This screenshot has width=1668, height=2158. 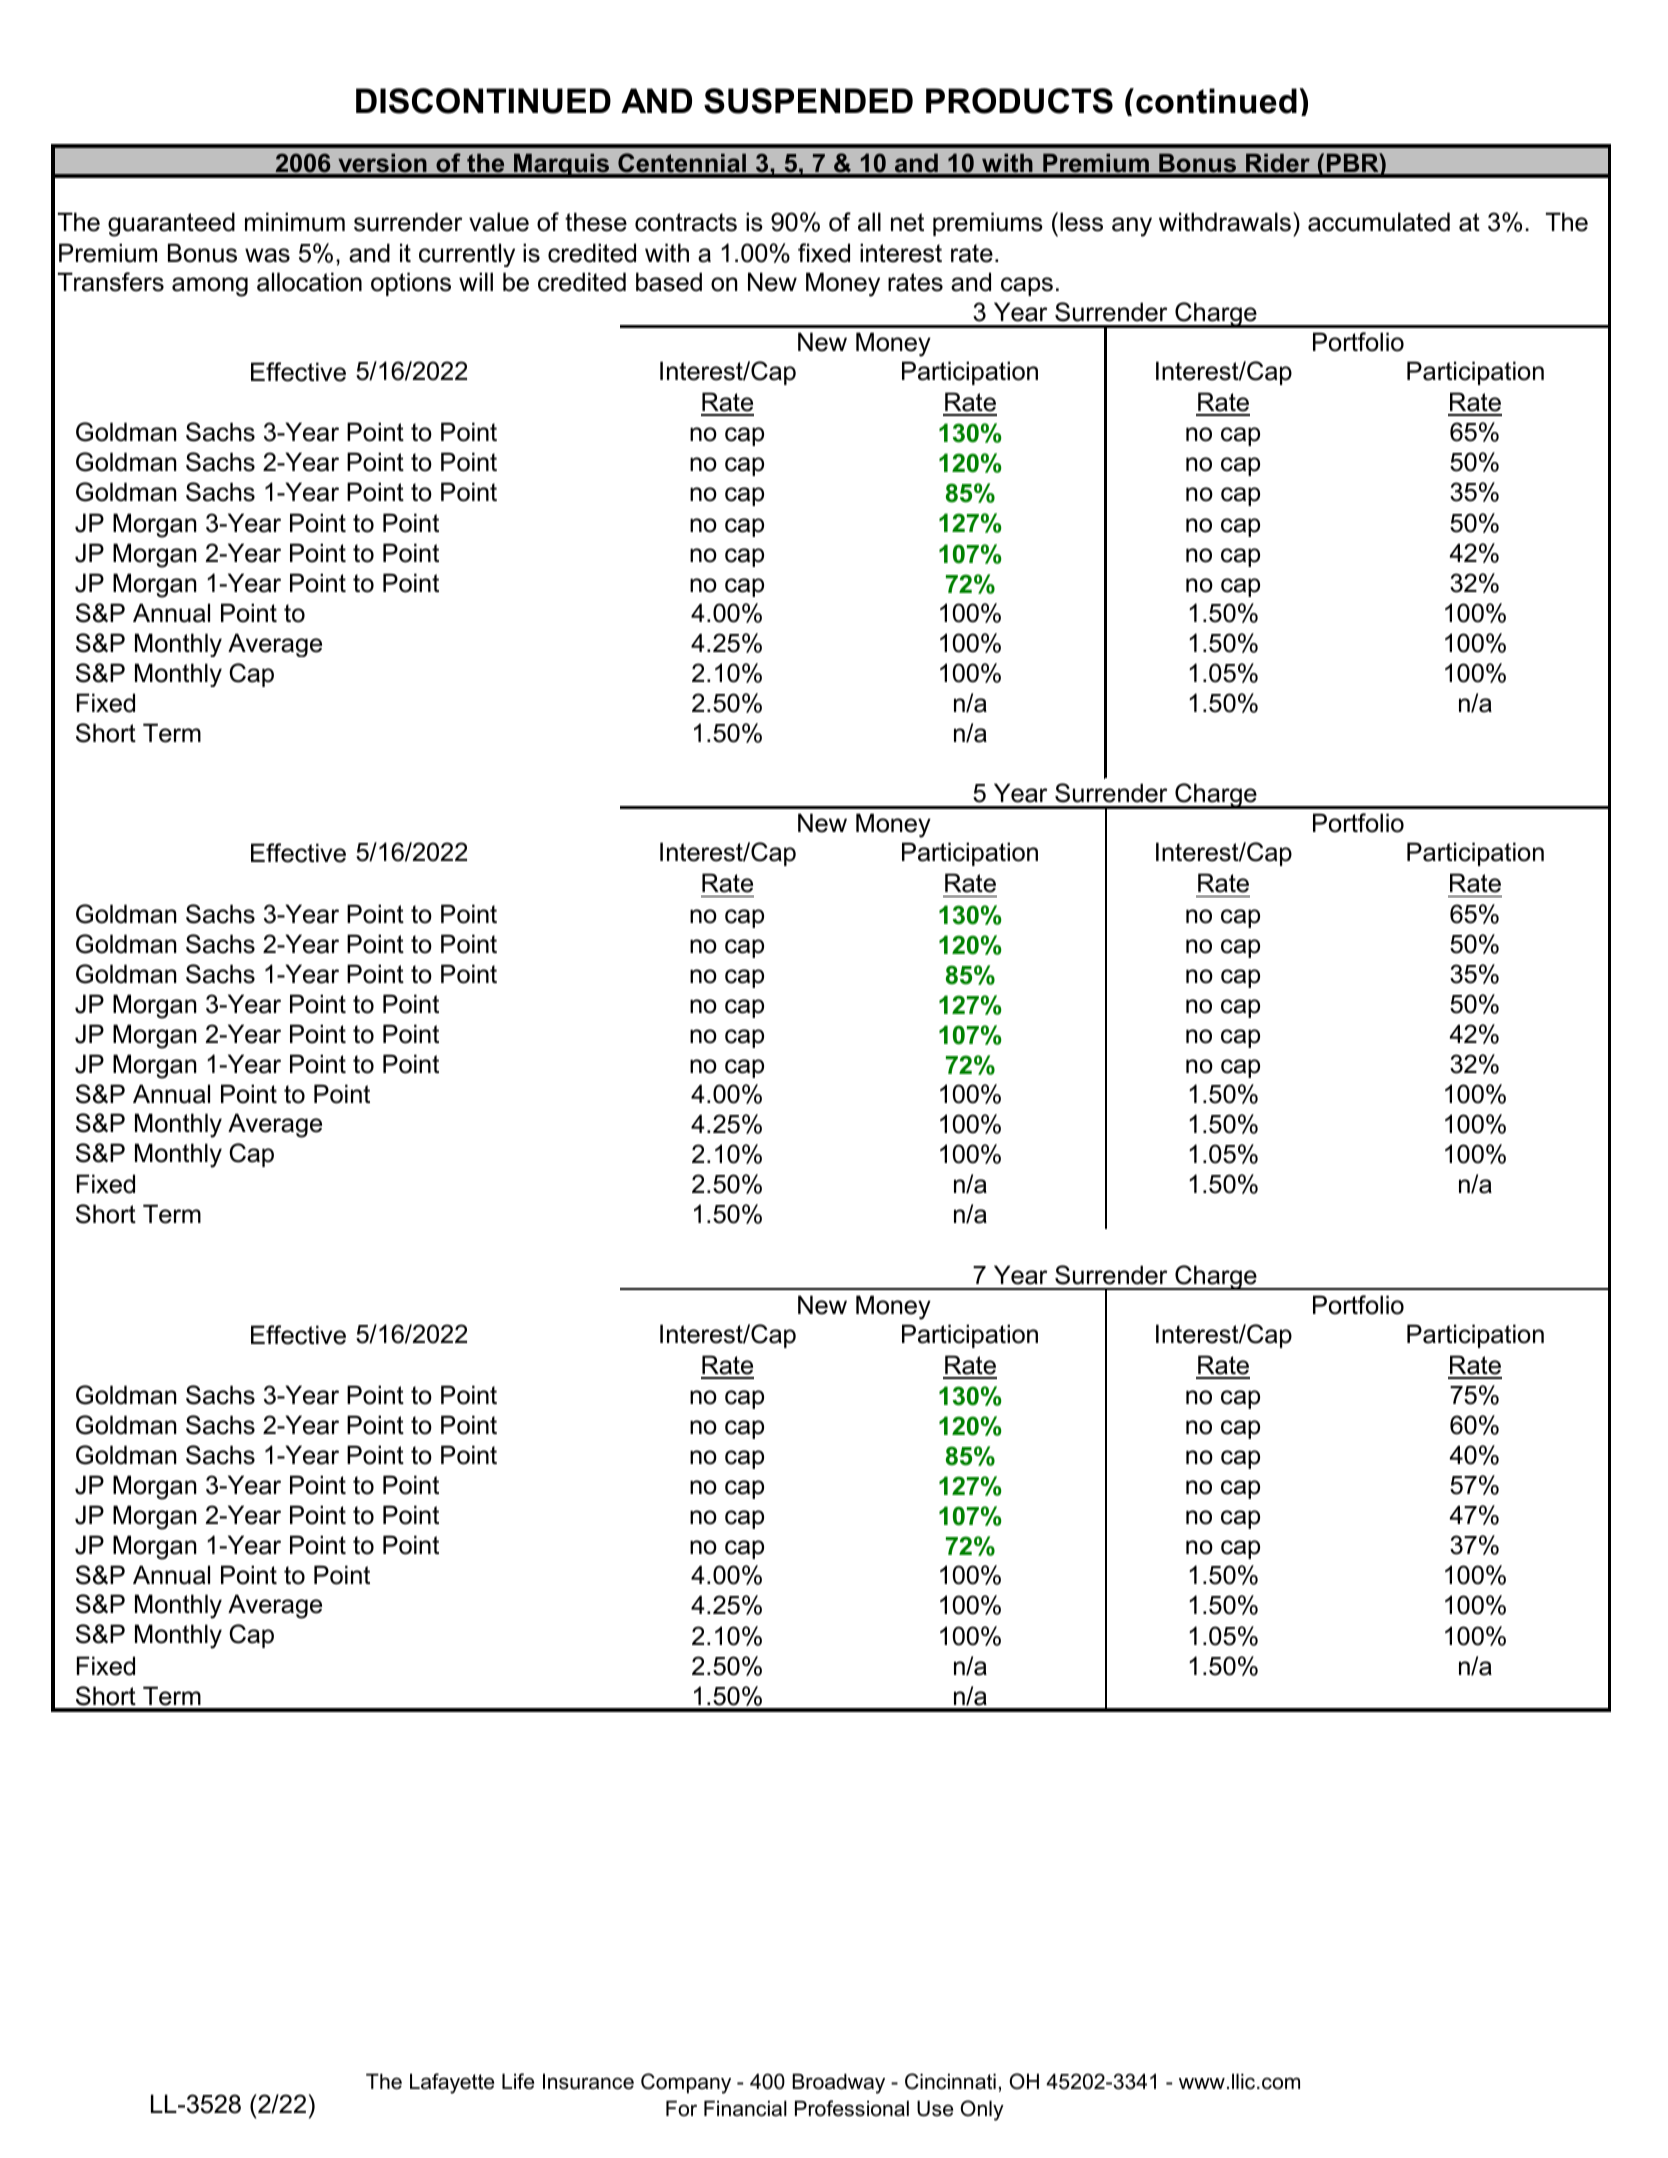 I want to click on Financial, so click(x=745, y=2108).
